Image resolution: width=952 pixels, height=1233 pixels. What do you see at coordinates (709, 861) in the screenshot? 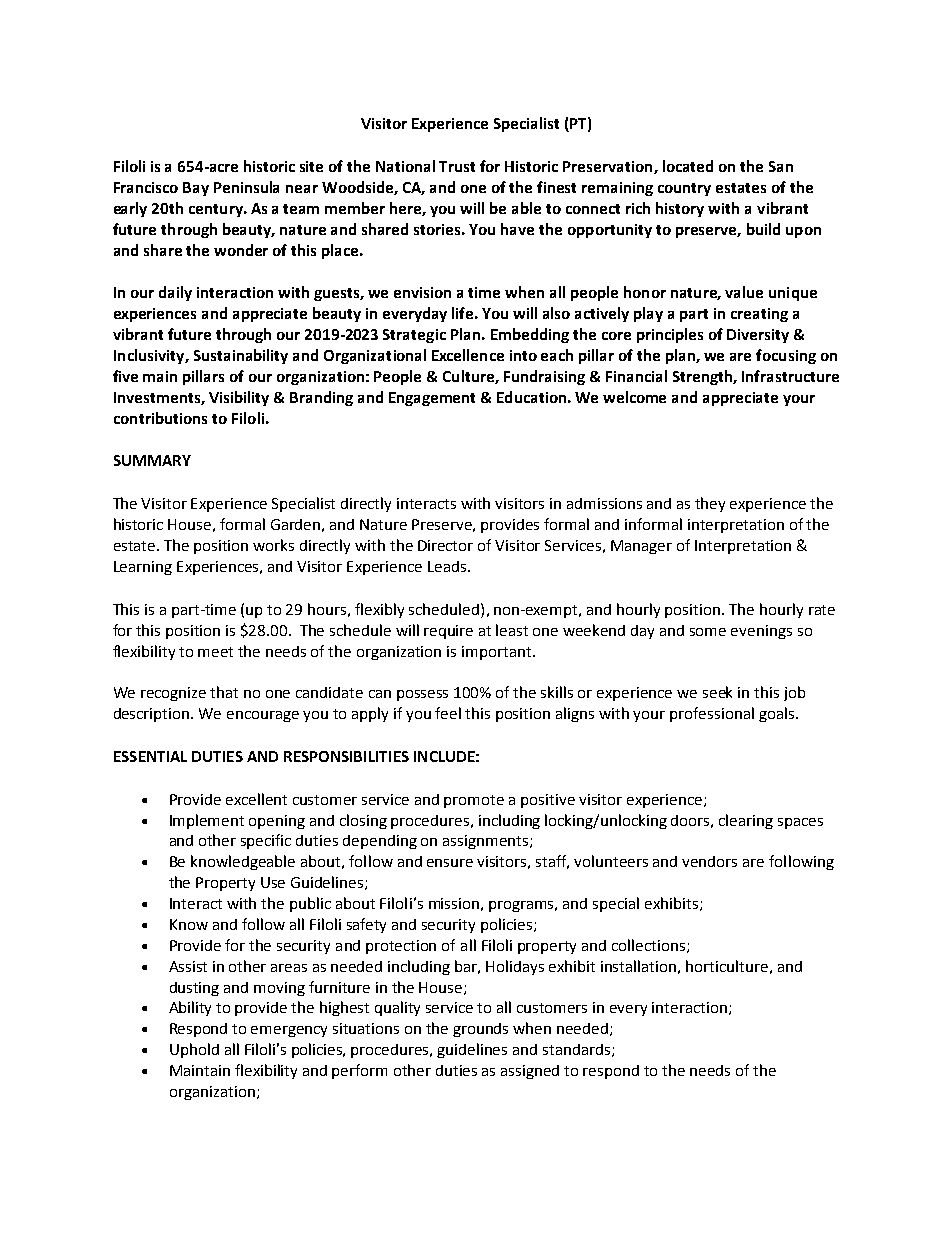
I see `vendors` at bounding box center [709, 861].
